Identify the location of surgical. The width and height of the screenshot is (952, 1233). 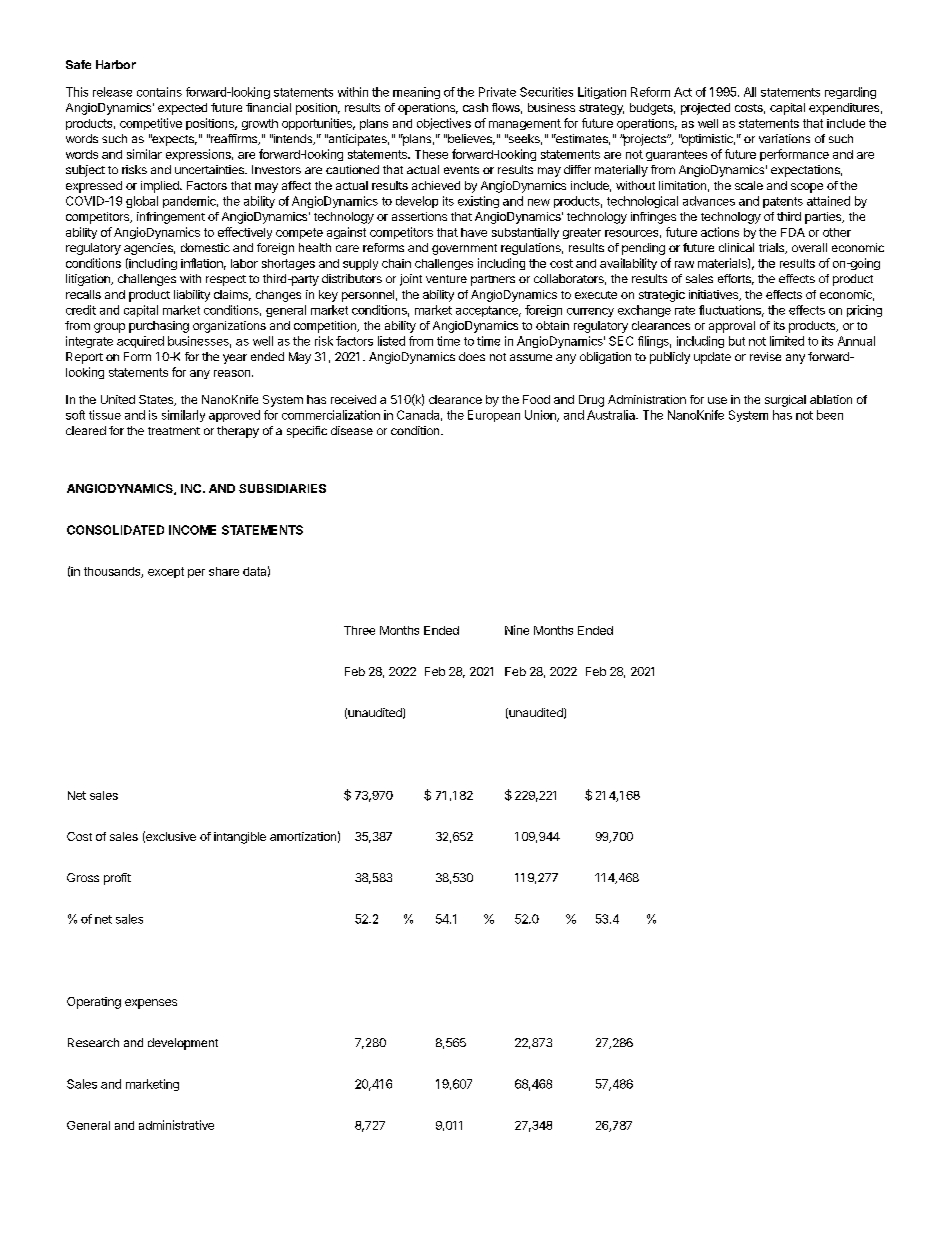
(785, 401).
